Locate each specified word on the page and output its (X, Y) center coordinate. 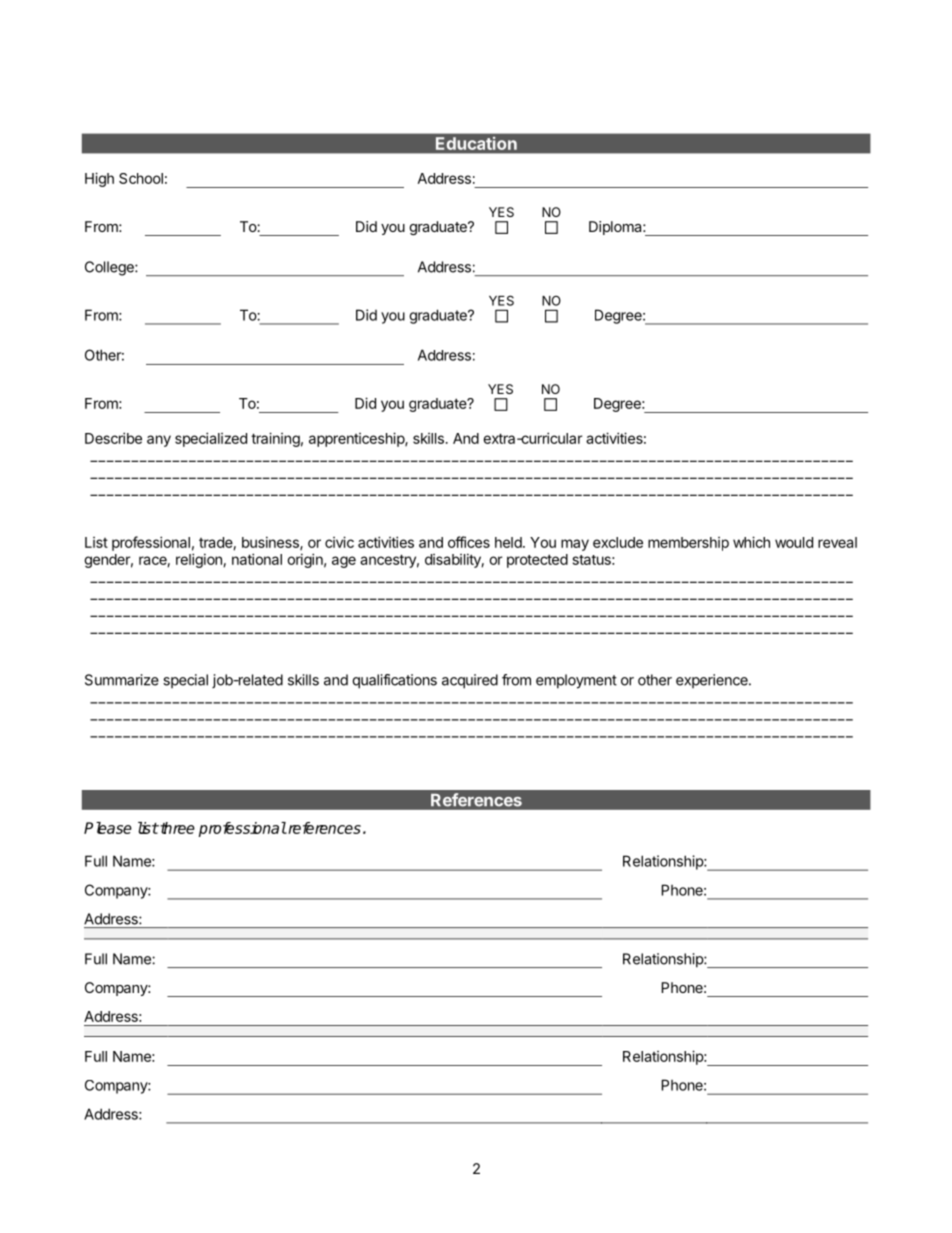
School (141, 178)
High (99, 179)
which (751, 542)
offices (469, 542)
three (176, 828)
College (110, 268)
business (271, 543)
